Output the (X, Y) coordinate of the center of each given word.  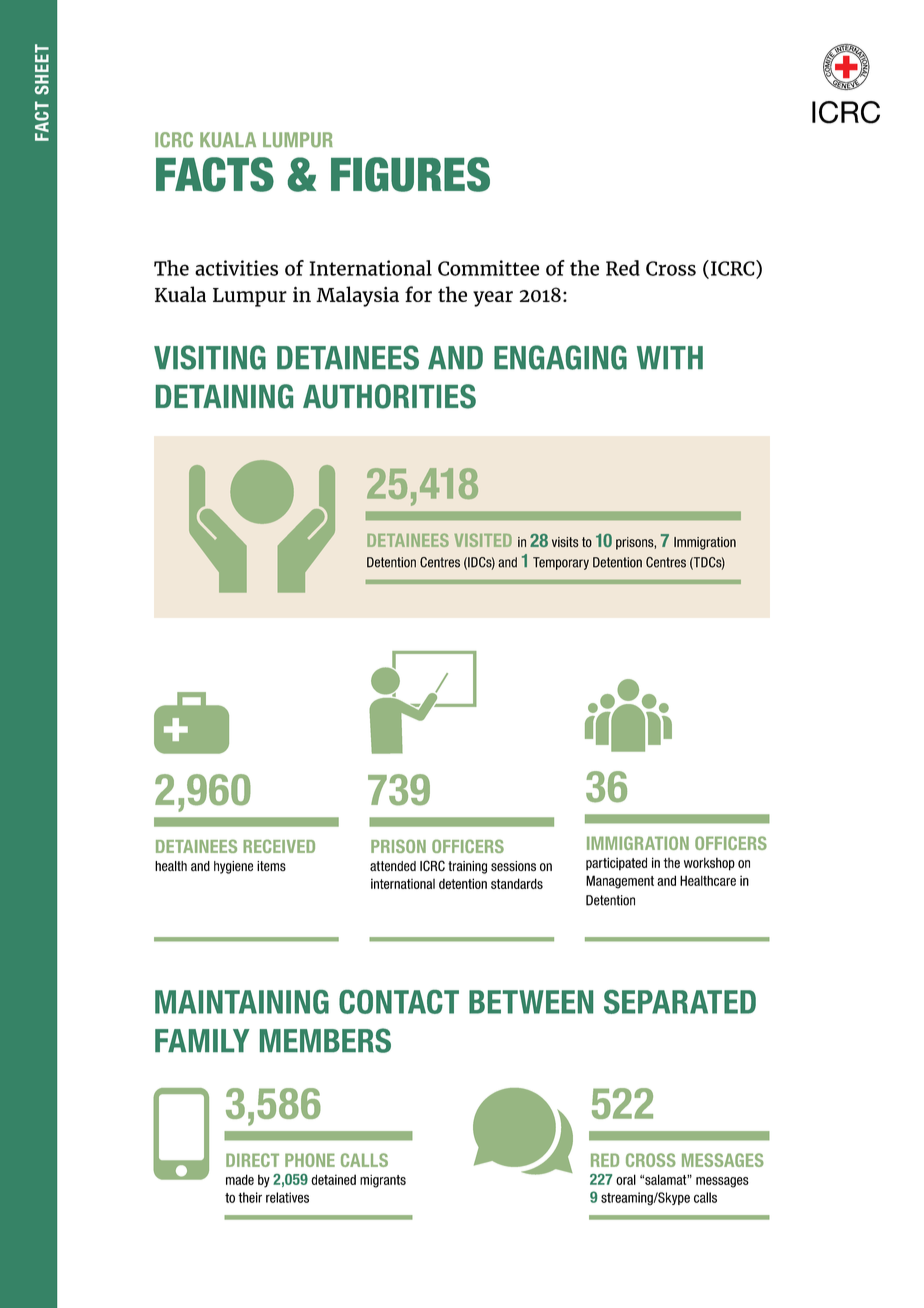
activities (236, 268)
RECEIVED (279, 846)
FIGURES (410, 174)
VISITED (483, 540)
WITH (670, 357)
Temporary (561, 563)
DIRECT (252, 1160)
